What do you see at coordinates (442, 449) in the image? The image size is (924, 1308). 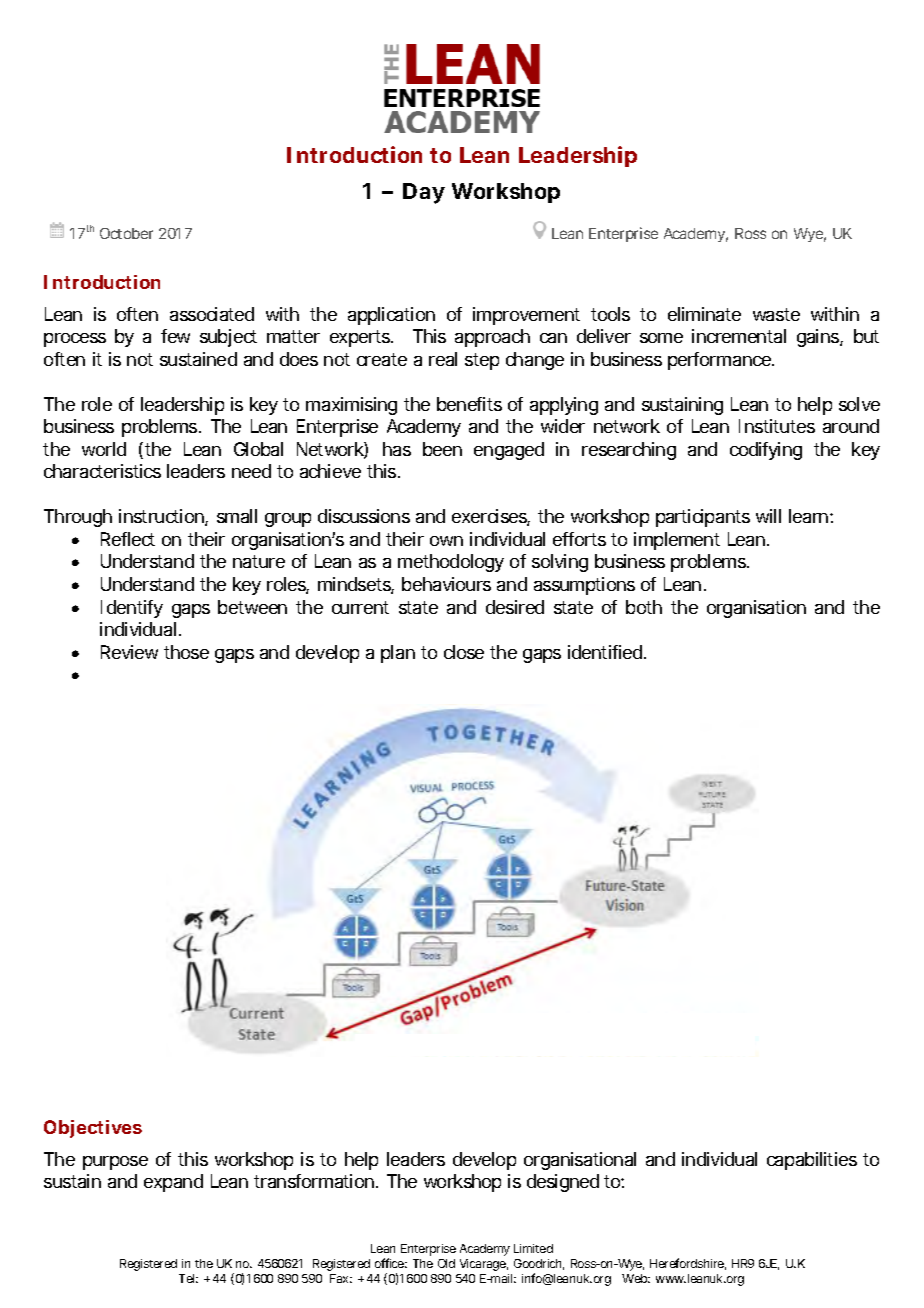 I see `been` at bounding box center [442, 449].
